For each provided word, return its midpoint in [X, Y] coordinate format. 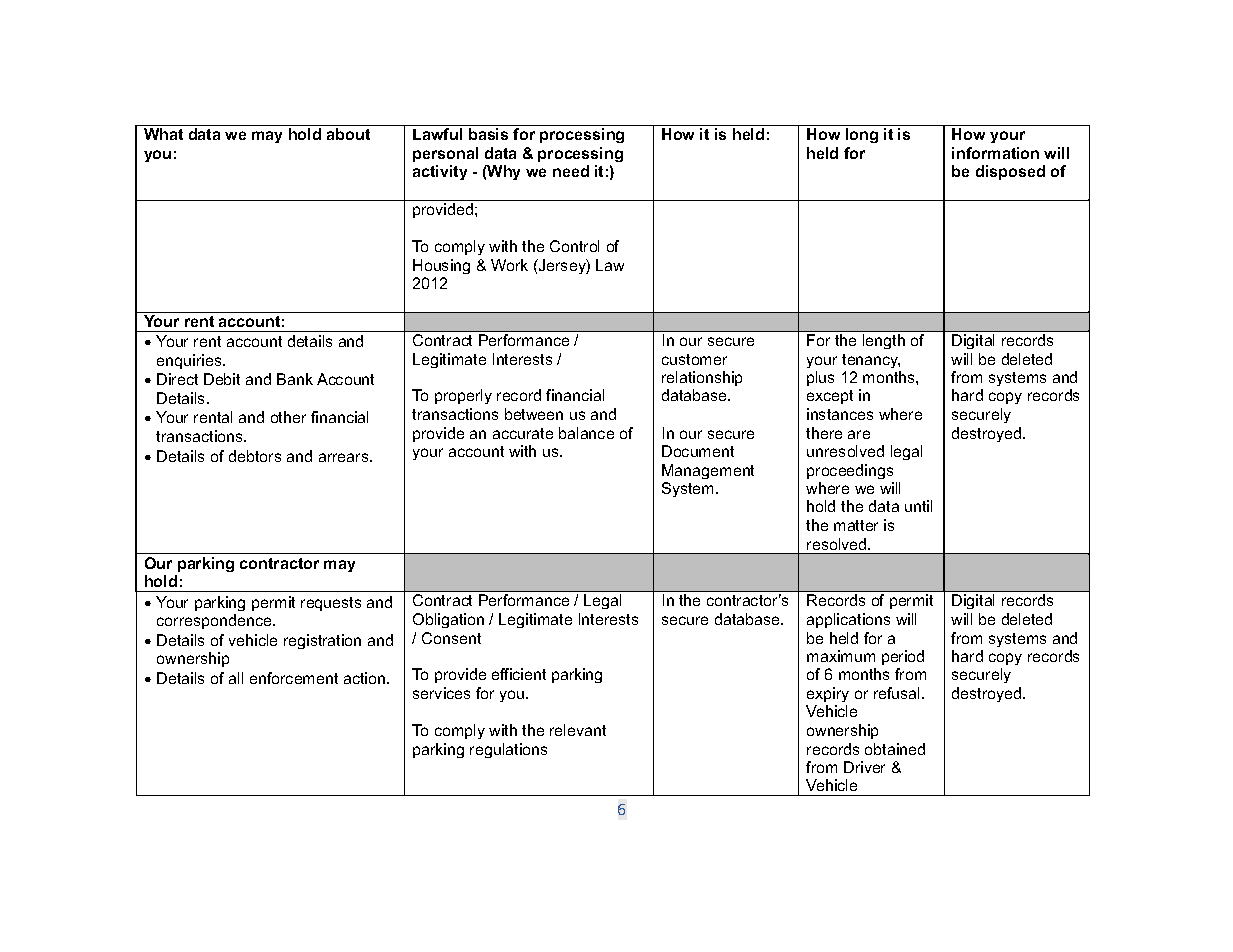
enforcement [294, 678]
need [571, 171]
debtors [255, 456]
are [859, 434]
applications [848, 620]
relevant [578, 730]
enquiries [190, 361]
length [884, 341]
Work [509, 265]
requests [331, 604]
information [995, 153]
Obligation [448, 620]
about [348, 134]
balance [586, 433]
